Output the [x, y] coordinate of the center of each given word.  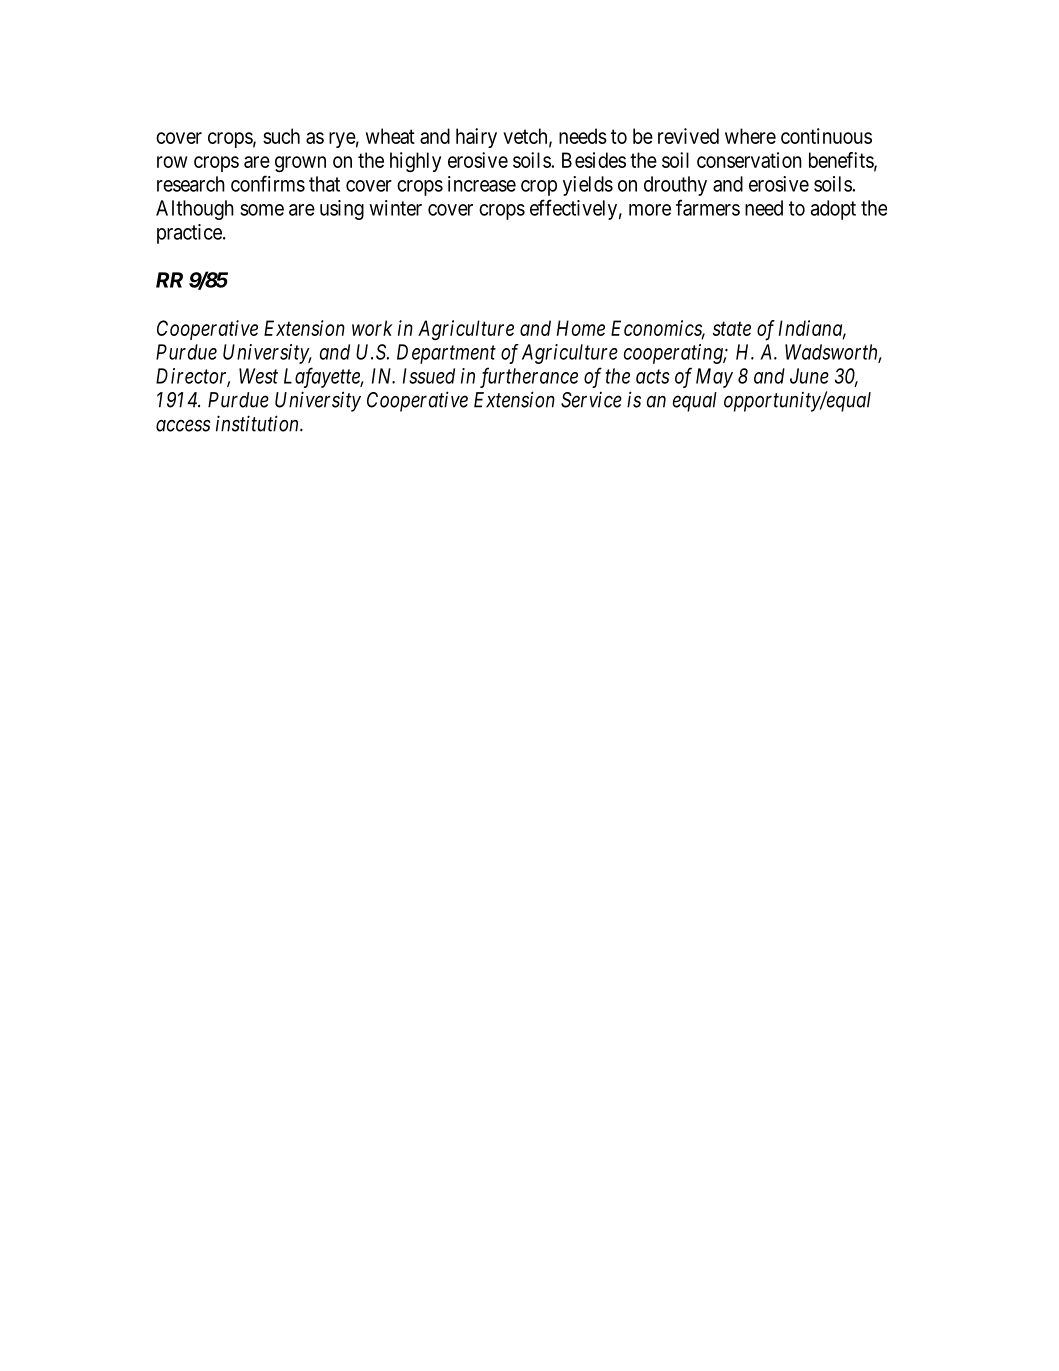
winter [395, 208]
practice [190, 234]
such [281, 136]
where [750, 136]
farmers [708, 207]
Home [581, 328]
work [372, 328]
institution [258, 423]
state [732, 329]
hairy [476, 138]
